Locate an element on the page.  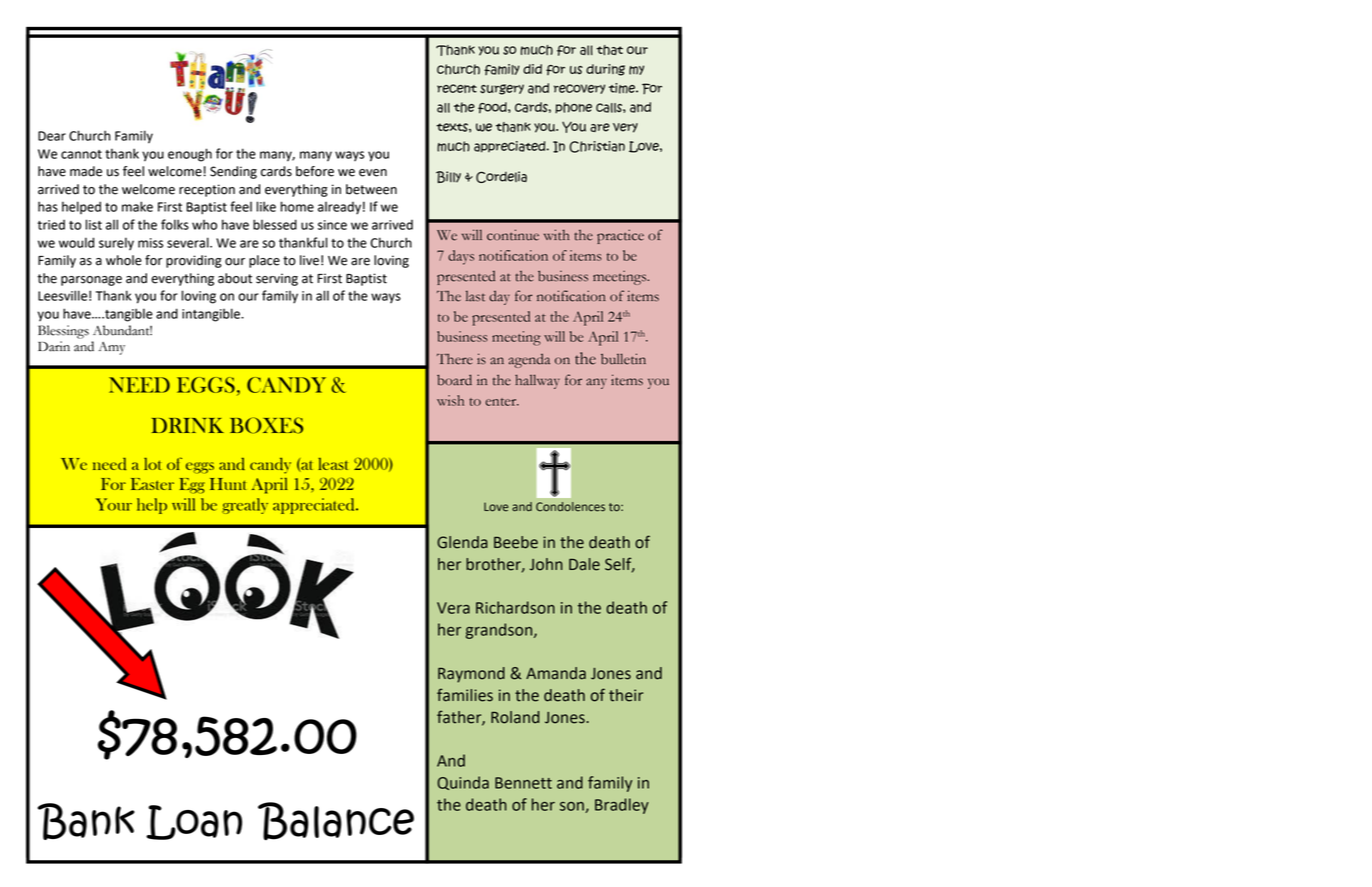
Raymond is located at coordinates (471, 675).
